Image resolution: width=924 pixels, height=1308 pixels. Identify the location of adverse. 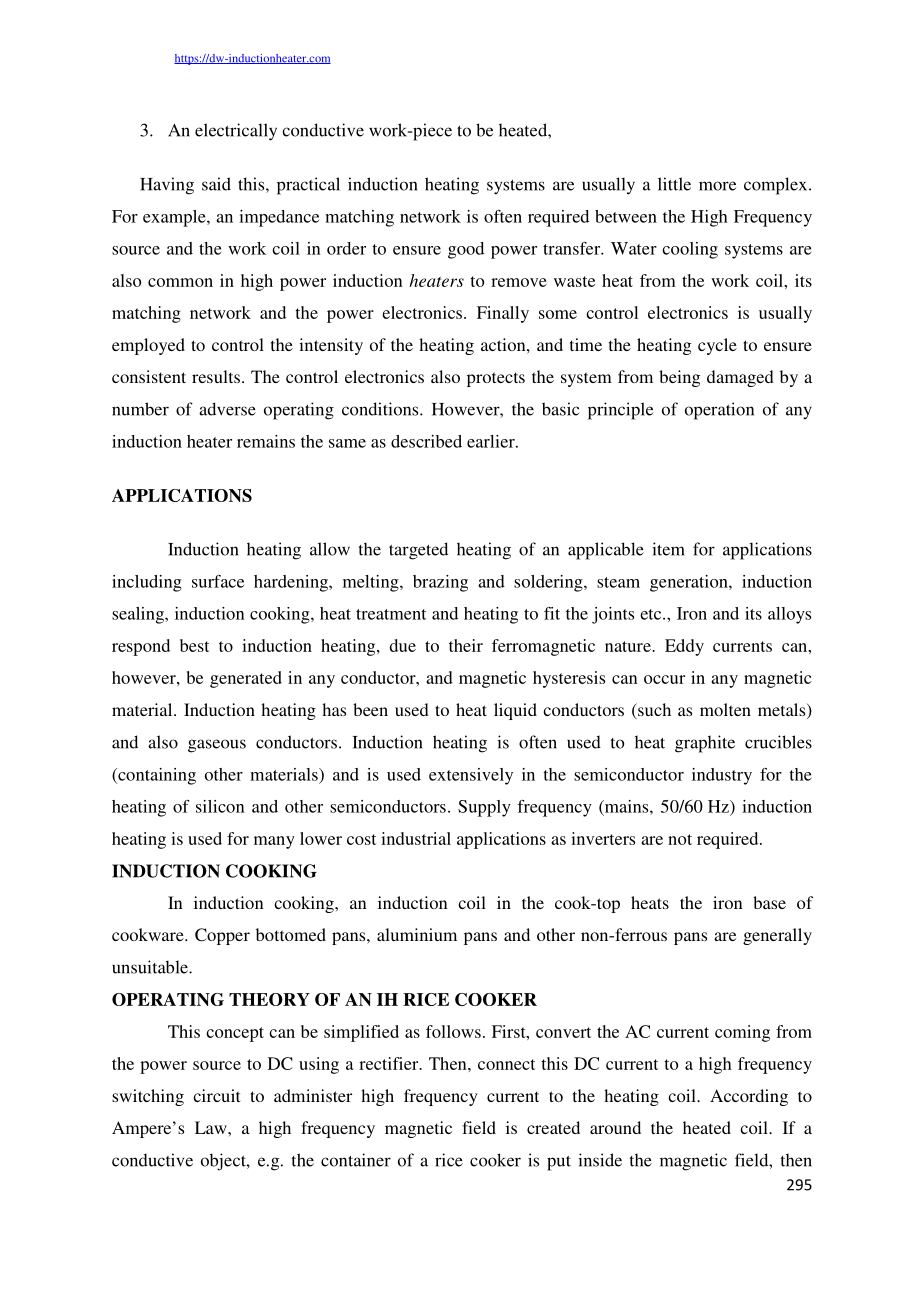
(227, 409).
